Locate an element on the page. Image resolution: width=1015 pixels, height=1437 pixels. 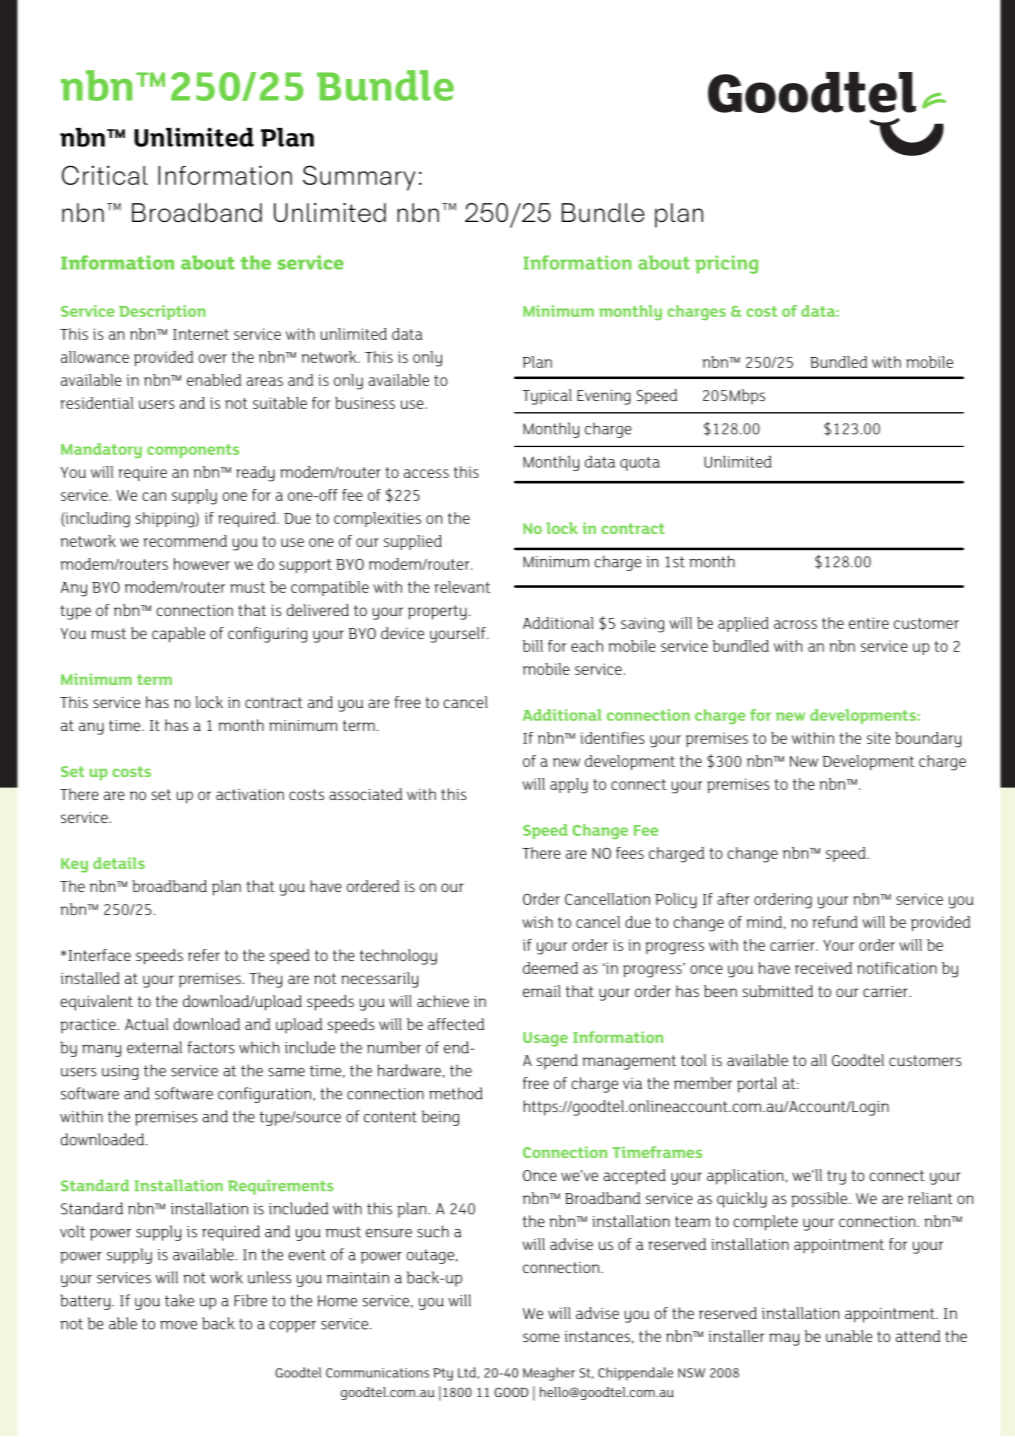
Summary is located at coordinates (359, 178).
